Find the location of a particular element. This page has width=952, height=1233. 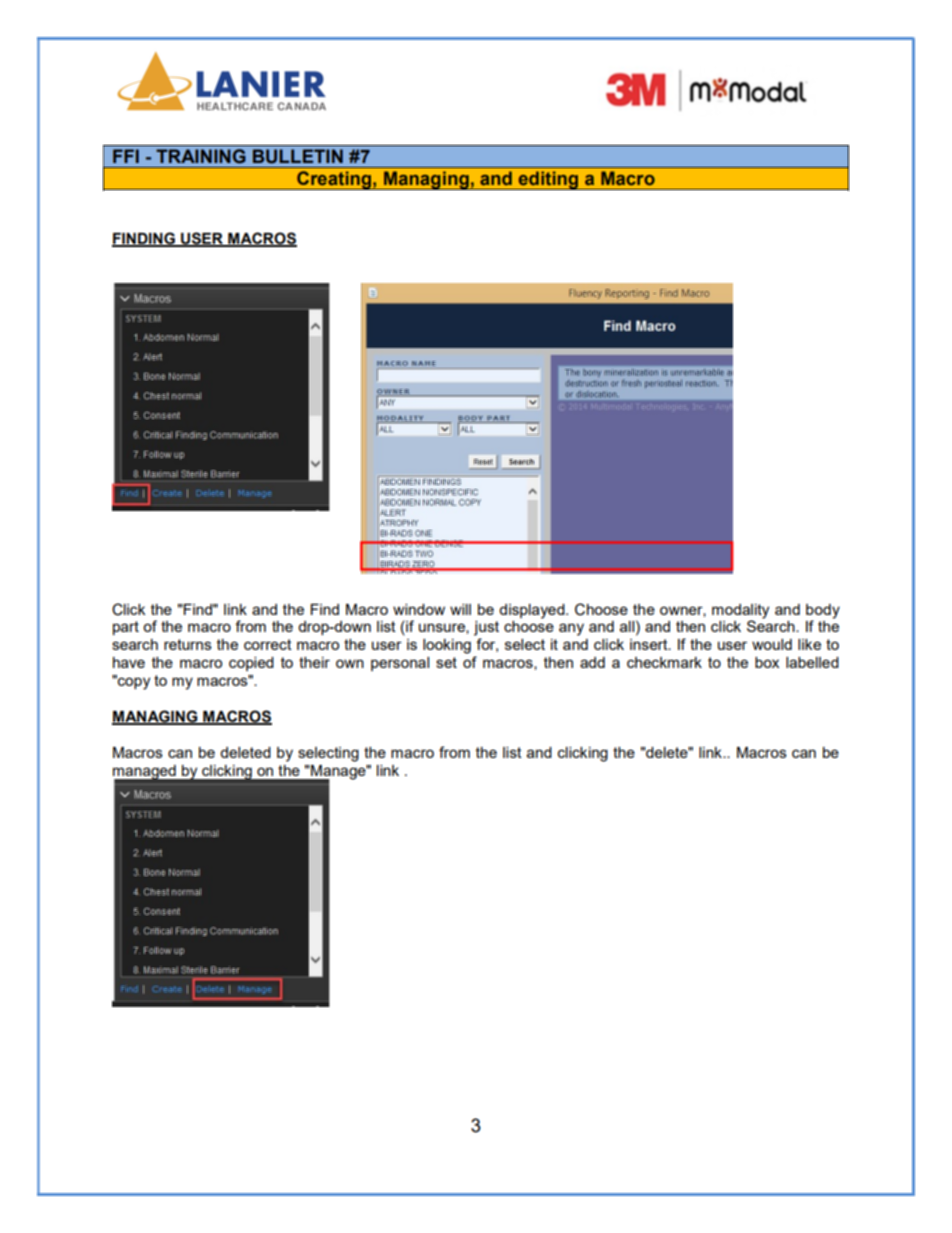

looking is located at coordinates (447, 646).
